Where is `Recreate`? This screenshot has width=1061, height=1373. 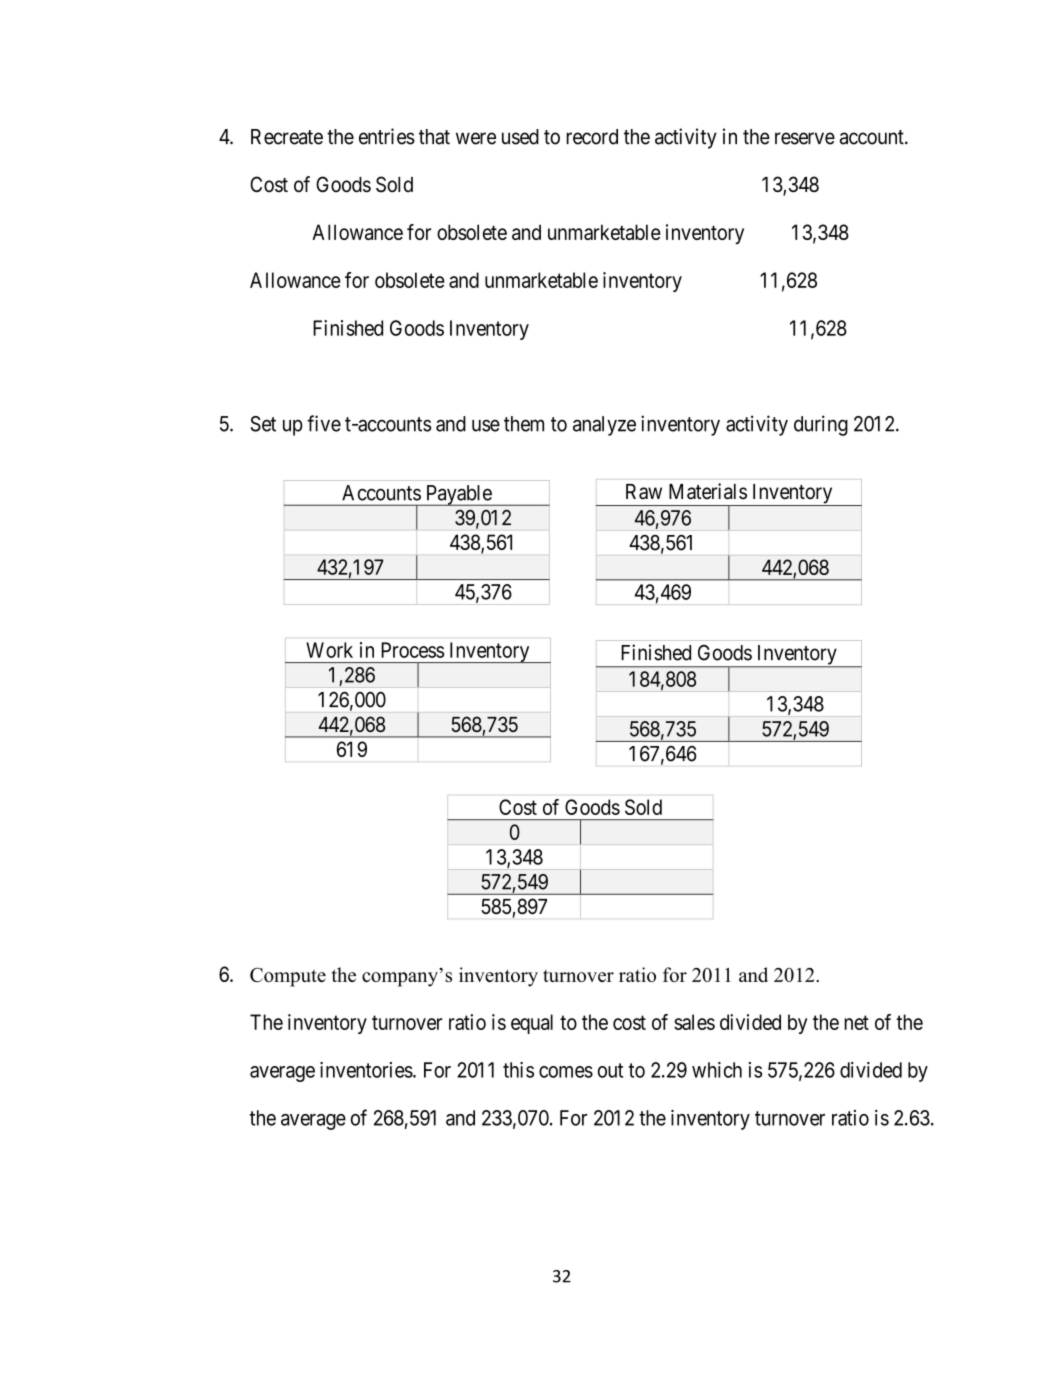 Recreate is located at coordinates (287, 137).
